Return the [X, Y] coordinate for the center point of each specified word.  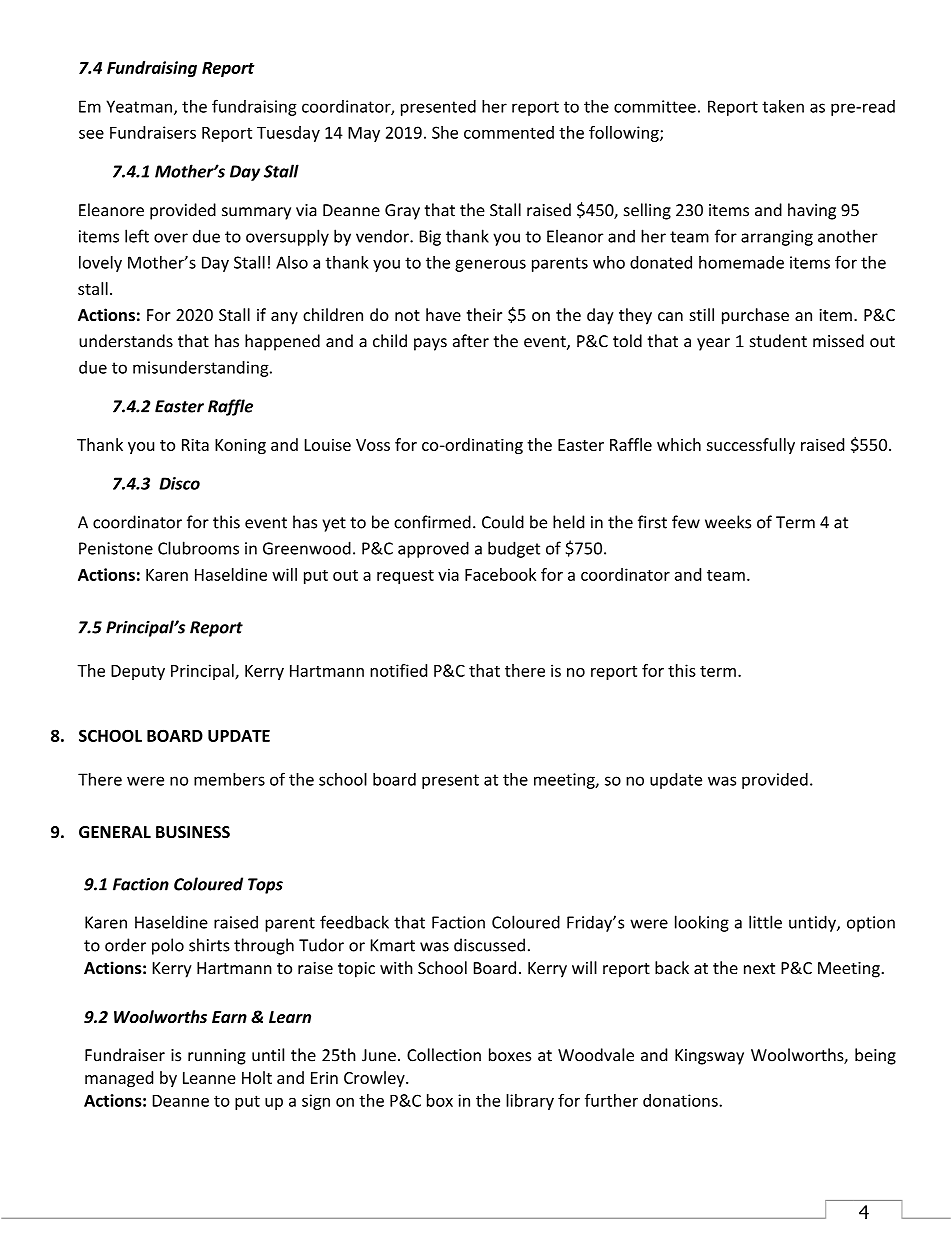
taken [783, 106]
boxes [510, 1055]
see [91, 134]
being [875, 1056]
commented [509, 132]
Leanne [209, 1078]
